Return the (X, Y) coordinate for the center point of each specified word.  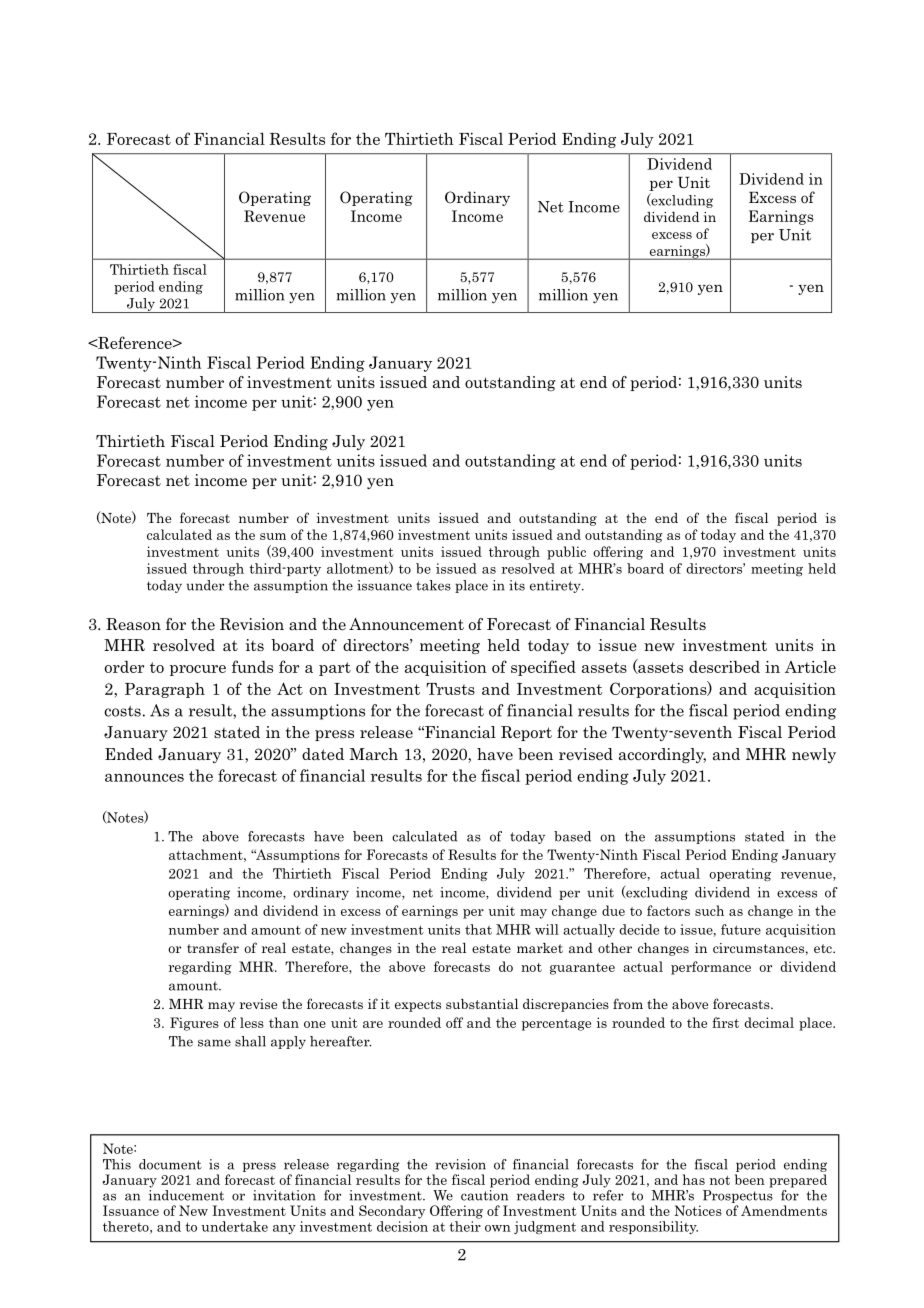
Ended (129, 754)
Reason (133, 624)
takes (433, 585)
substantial (482, 1004)
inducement (186, 1195)
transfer (213, 947)
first (725, 1022)
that (478, 929)
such (709, 910)
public (566, 553)
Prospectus (738, 1196)
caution (484, 1195)
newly (814, 755)
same (214, 1043)
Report (526, 733)
